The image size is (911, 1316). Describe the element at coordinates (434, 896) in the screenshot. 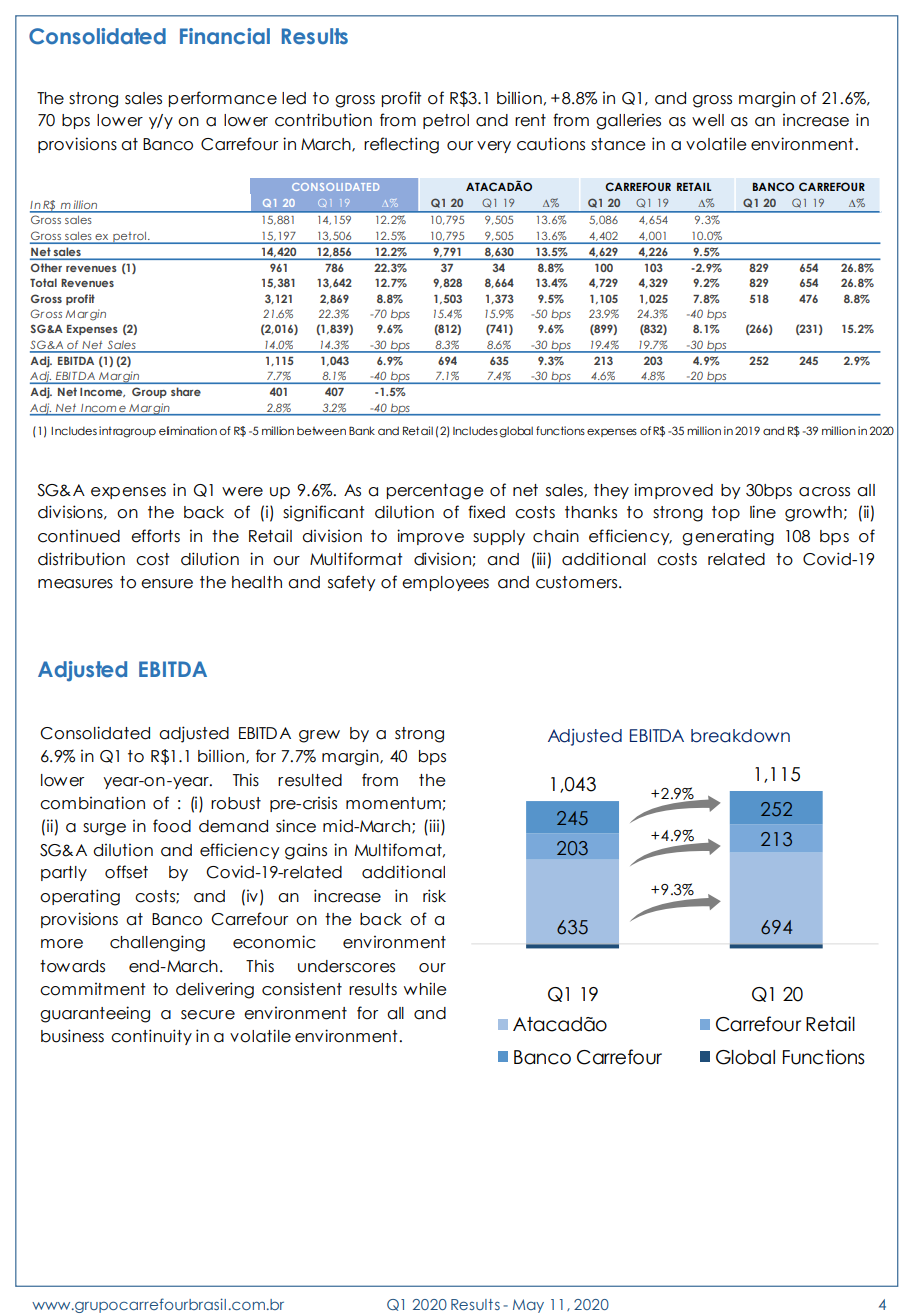

I see `risk` at that location.
